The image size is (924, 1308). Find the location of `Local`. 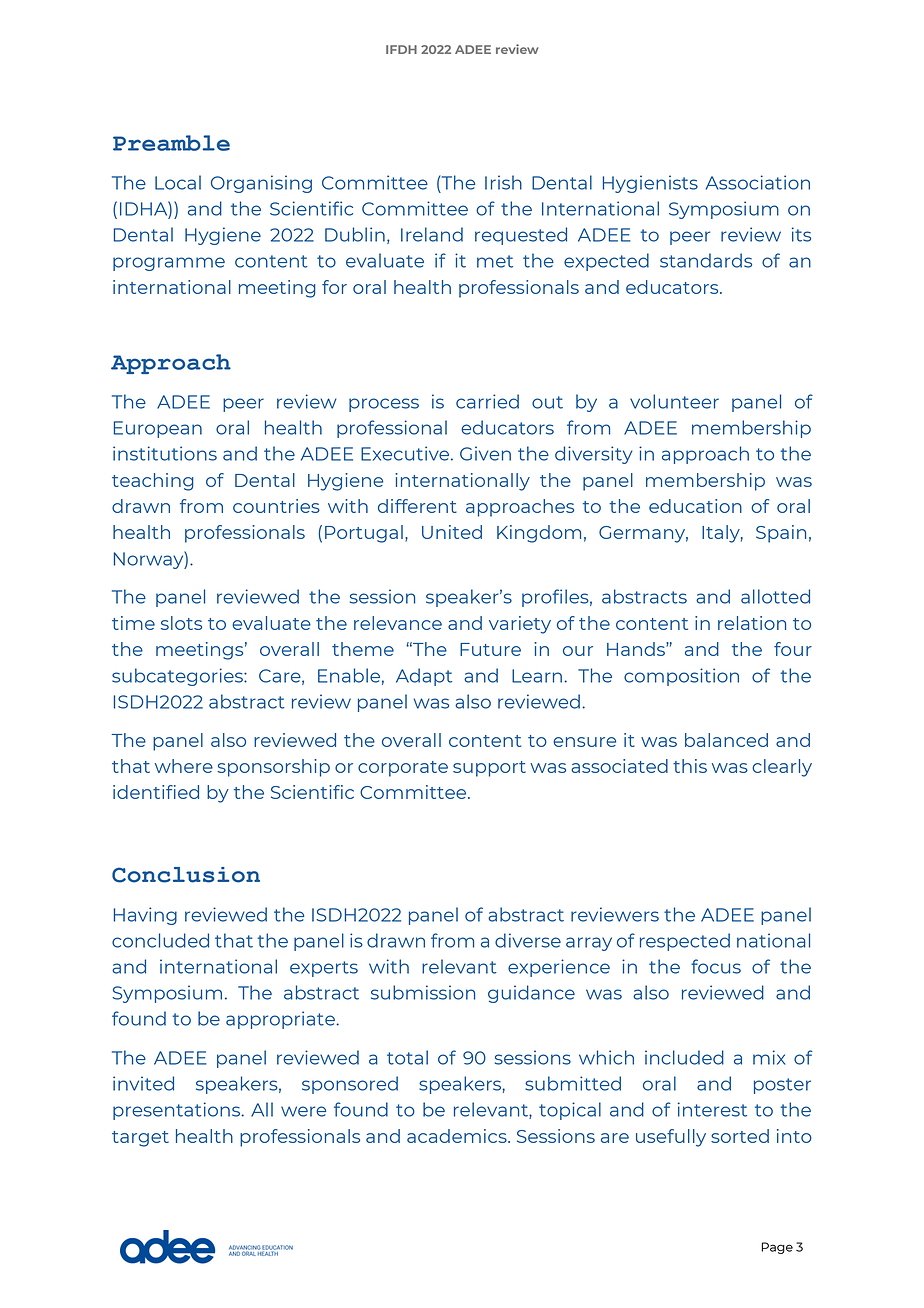

Local is located at coordinates (178, 182).
